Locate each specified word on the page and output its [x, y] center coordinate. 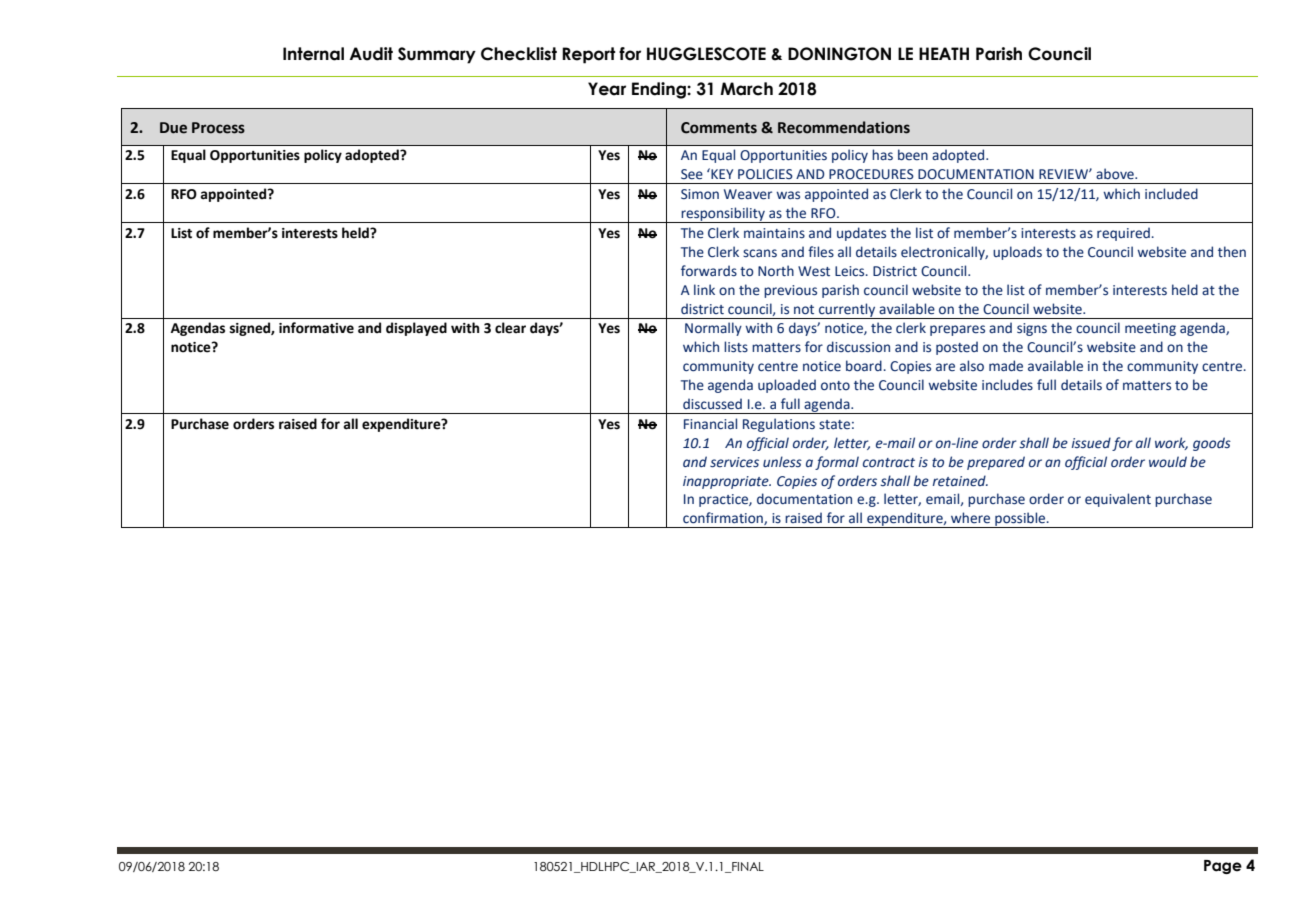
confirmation [724, 518]
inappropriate [727, 482]
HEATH [944, 53]
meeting [1150, 329]
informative [316, 328]
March [746, 89]
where [970, 518]
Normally [713, 329]
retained [960, 481]
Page [1223, 867]
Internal [313, 54]
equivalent [1118, 500]
